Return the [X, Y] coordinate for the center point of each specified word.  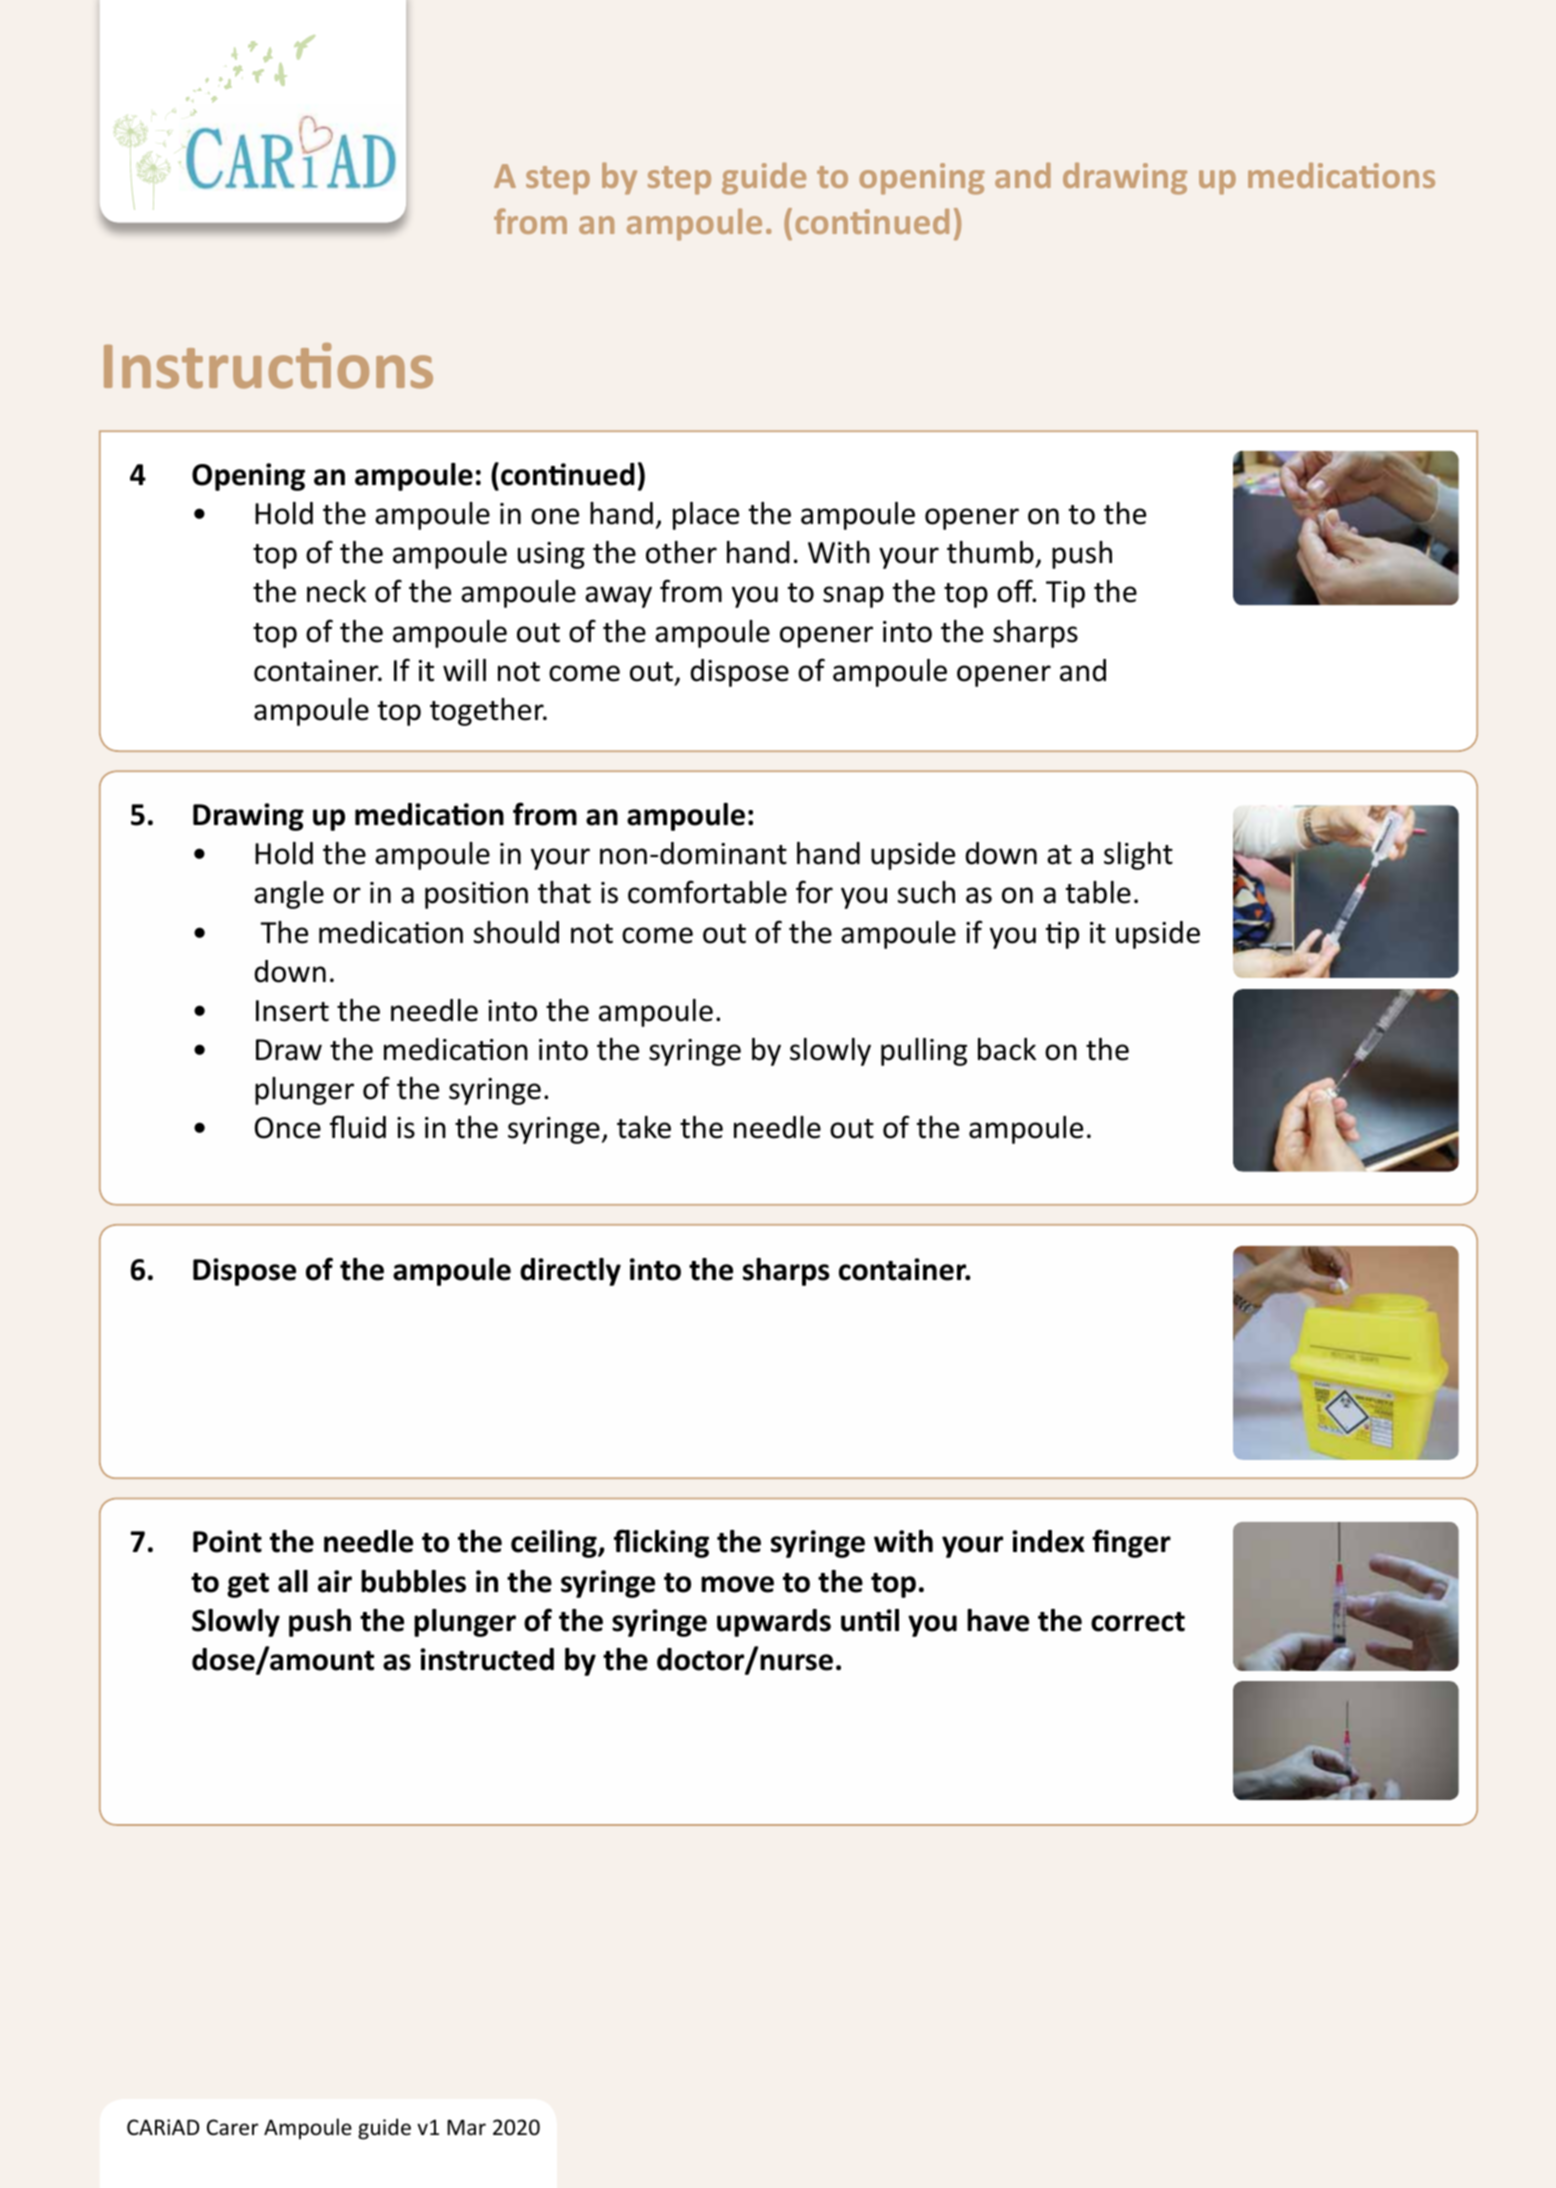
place [706, 516]
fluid [358, 1127]
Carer [232, 2127]
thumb [991, 554]
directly [570, 1272]
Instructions [268, 366]
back [1007, 1049]
